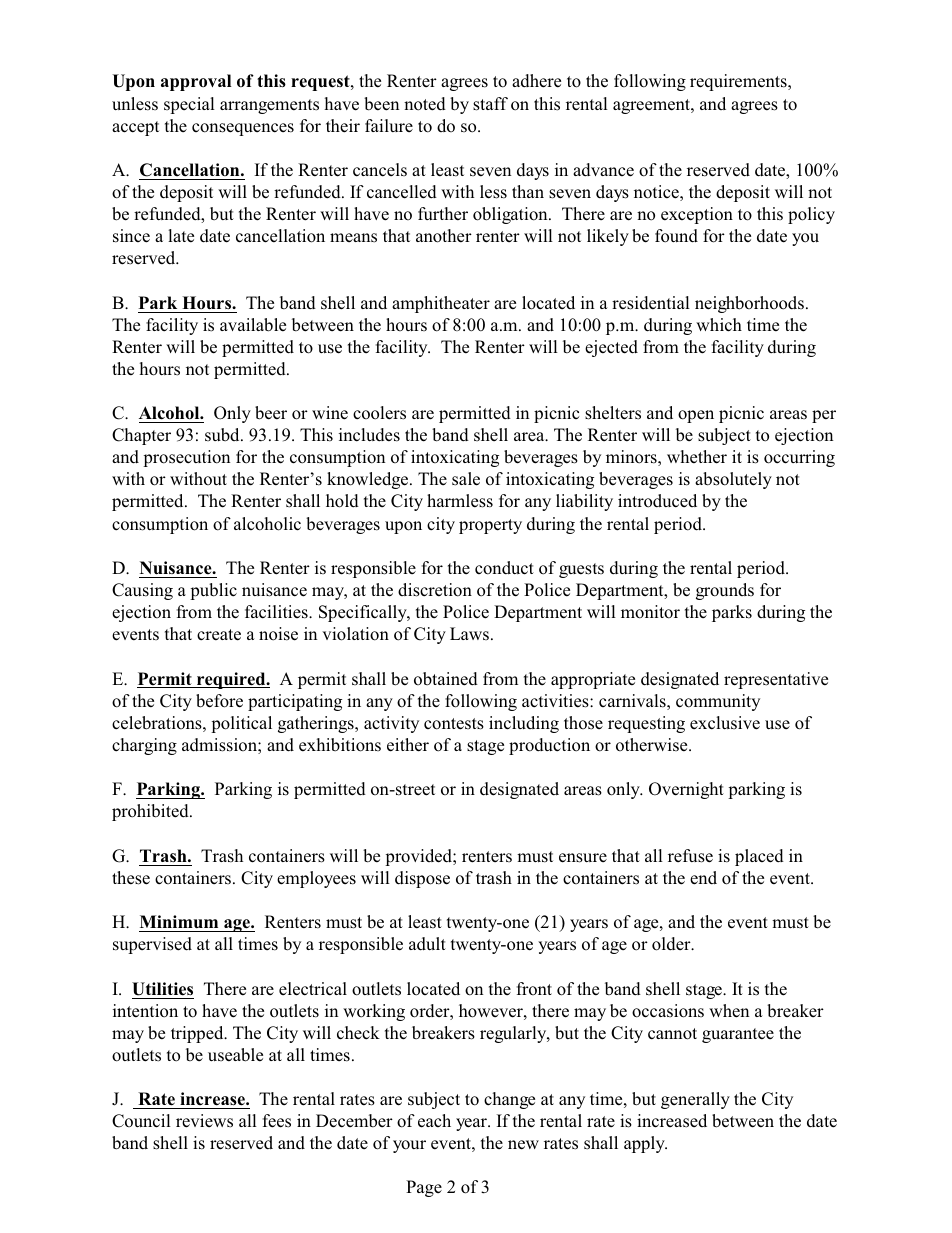 This page has height=1233, width=952. What do you see at coordinates (733, 480) in the page?
I see `absolutely` at bounding box center [733, 480].
